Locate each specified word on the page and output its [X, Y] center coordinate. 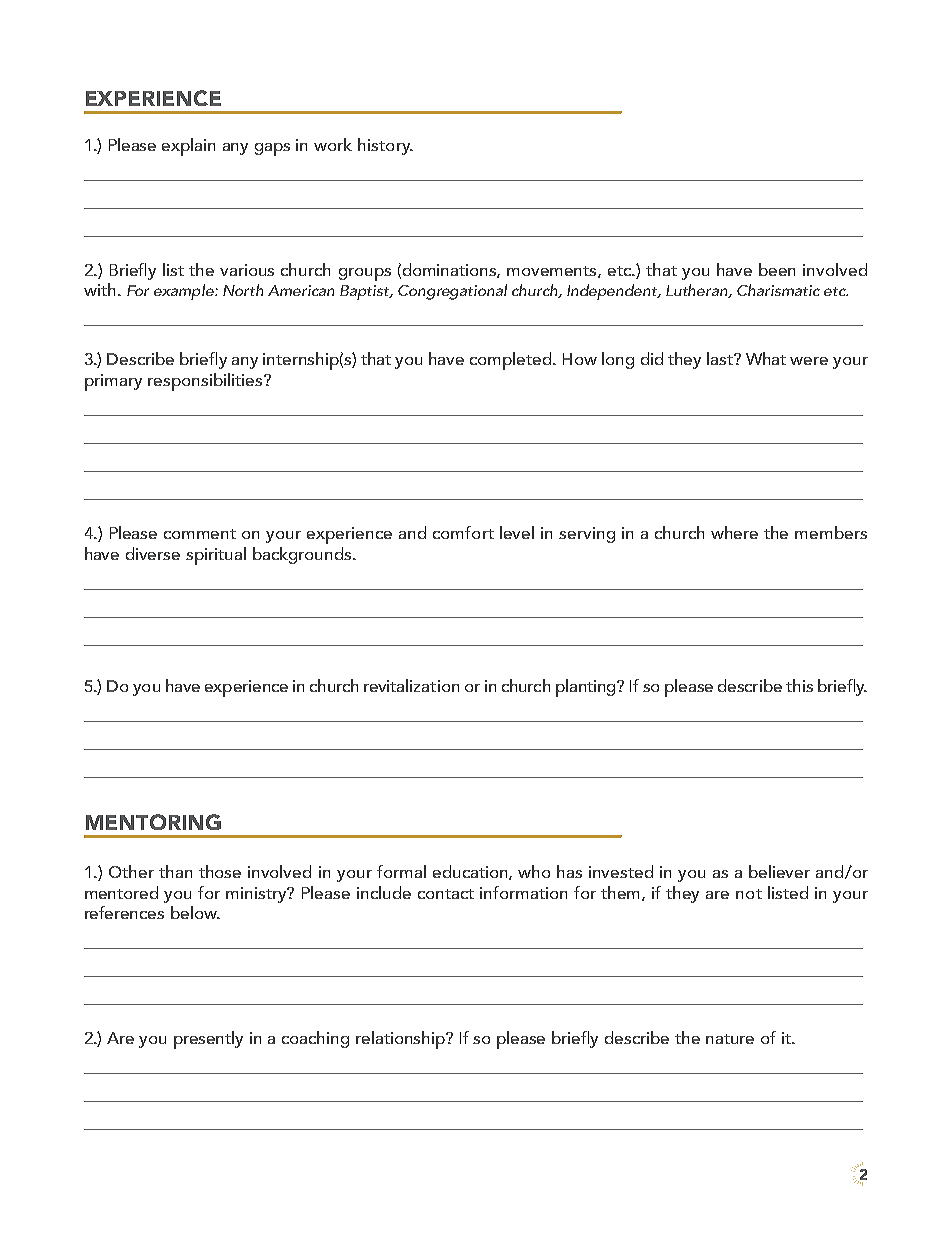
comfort [463, 532]
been [777, 269]
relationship [401, 1040]
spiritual [216, 556]
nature [730, 1039]
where [734, 532]
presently [208, 1040]
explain [188, 147]
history [385, 146]
